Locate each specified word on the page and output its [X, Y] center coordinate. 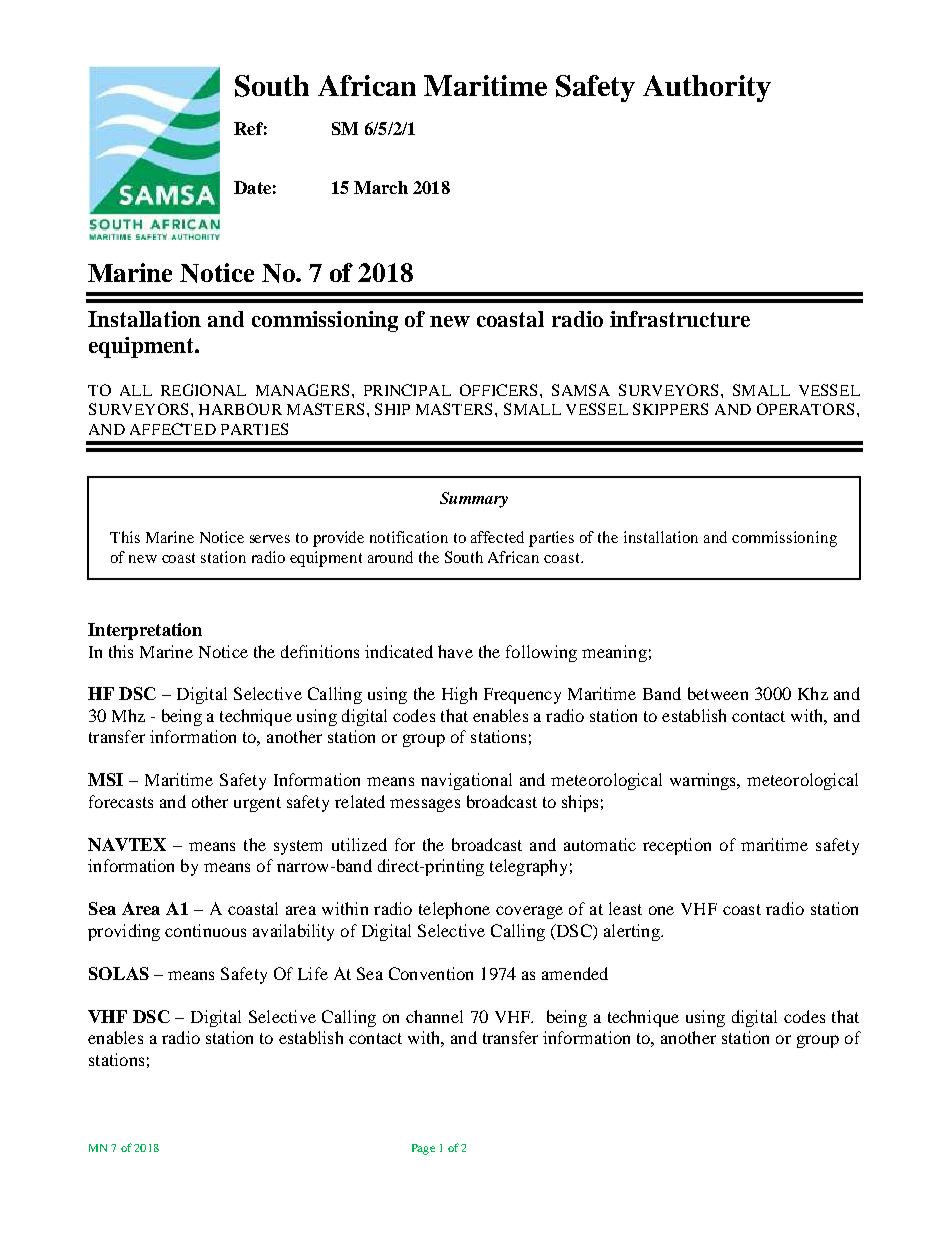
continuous [205, 930]
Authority [707, 88]
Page [423, 1149]
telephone [454, 910]
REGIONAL [203, 390]
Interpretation [145, 631]
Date [252, 187]
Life [313, 973]
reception [677, 846]
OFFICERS [498, 390]
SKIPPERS [670, 409]
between [718, 693]
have [455, 651]
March [381, 187]
